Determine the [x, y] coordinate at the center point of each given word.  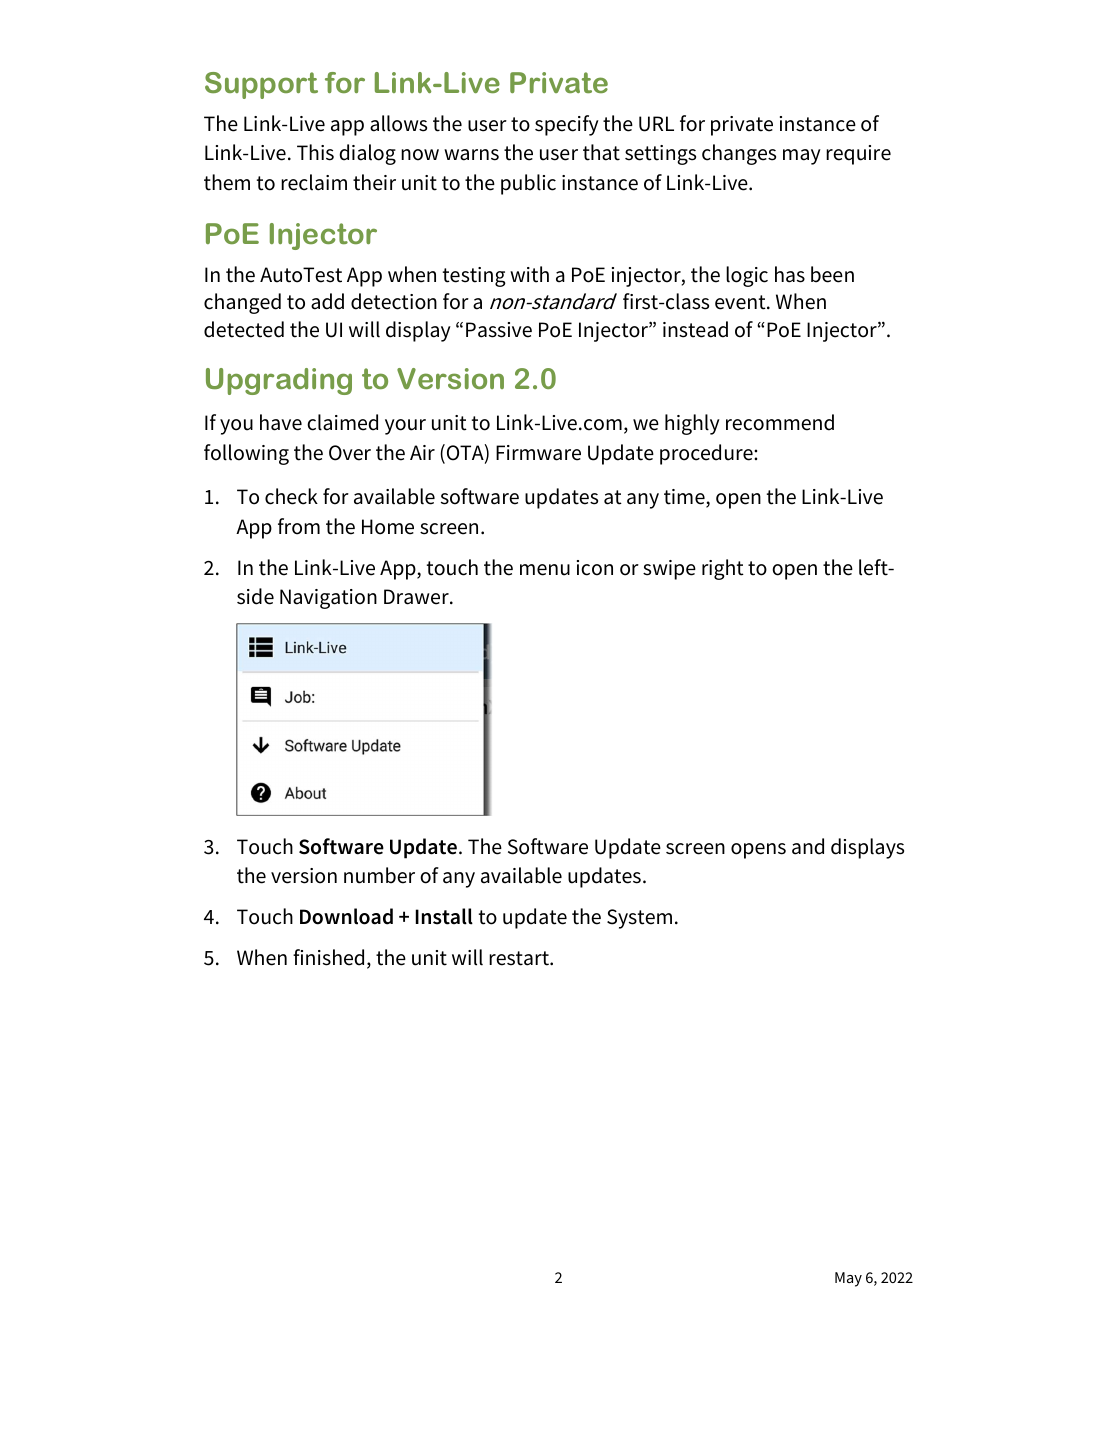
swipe [669, 570]
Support [261, 85]
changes [739, 154]
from [299, 526]
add [327, 301]
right [723, 569]
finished [328, 957]
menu [545, 570]
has [790, 274]
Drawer [417, 597]
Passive [499, 330]
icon [595, 568]
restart [520, 958]
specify [567, 125]
